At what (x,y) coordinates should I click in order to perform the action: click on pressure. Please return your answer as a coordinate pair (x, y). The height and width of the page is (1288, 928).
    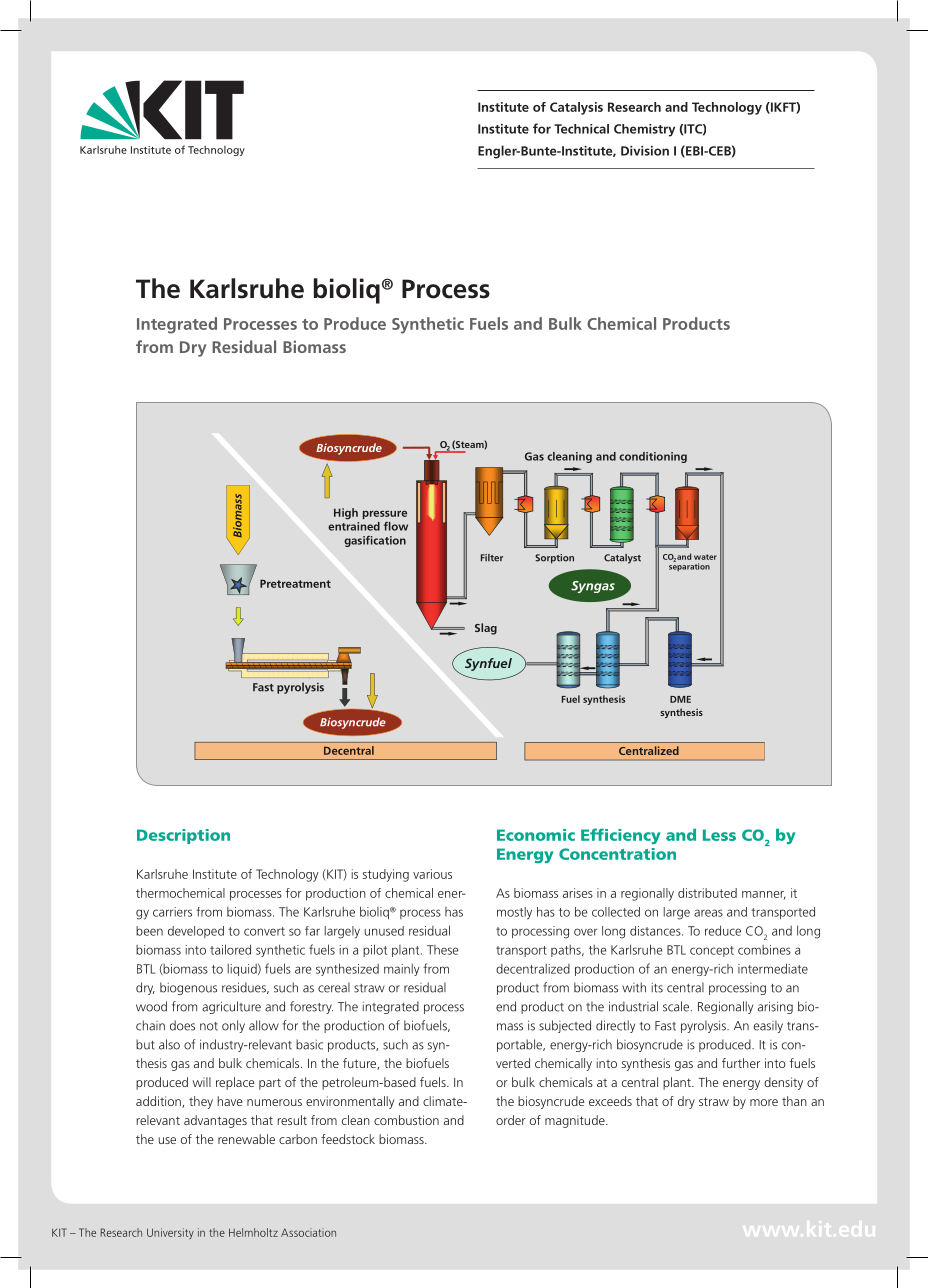
    Looking at the image, I should click on (385, 514).
